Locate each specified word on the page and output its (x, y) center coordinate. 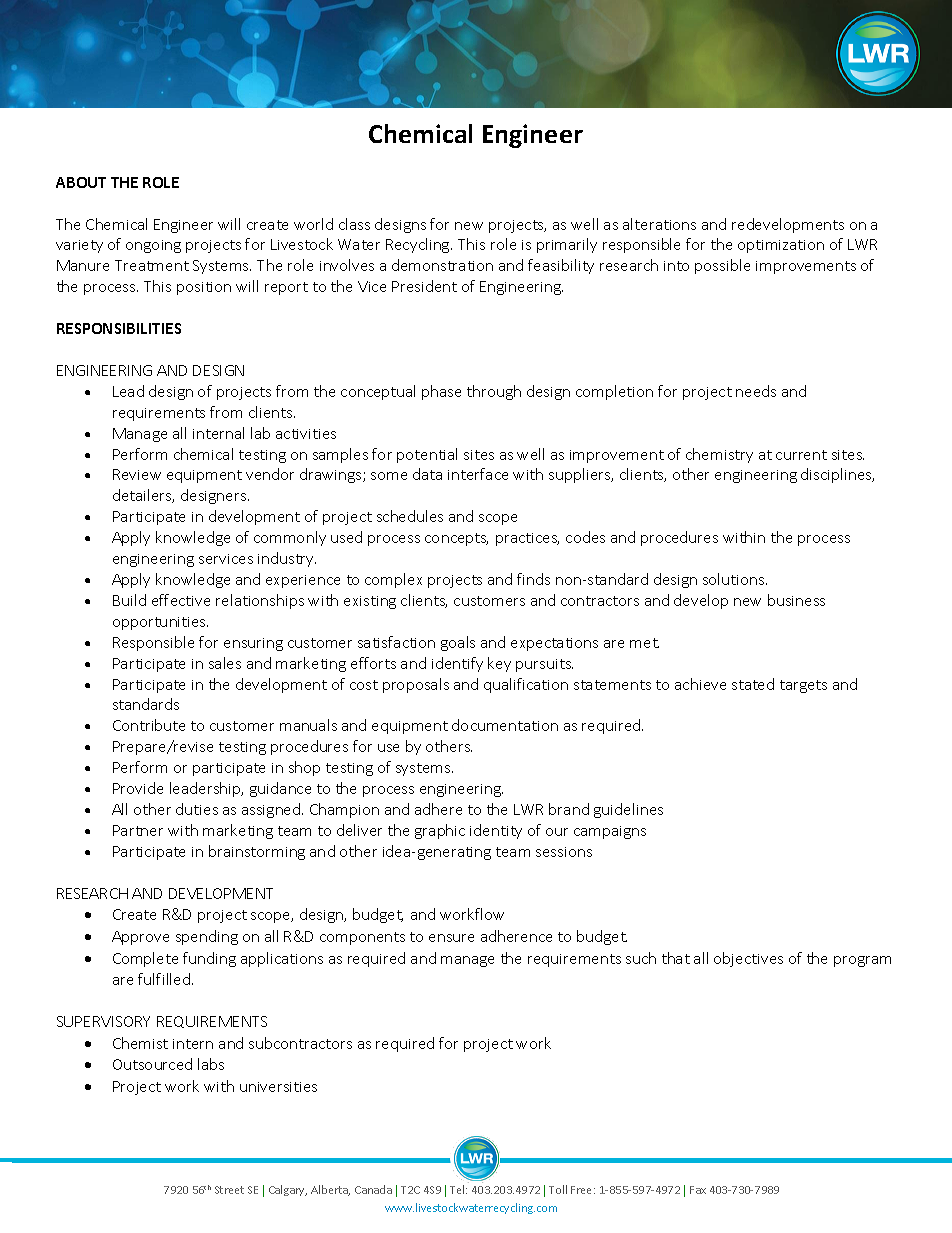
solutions (735, 579)
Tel (458, 1189)
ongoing (153, 246)
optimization (781, 246)
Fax (698, 1190)
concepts (456, 539)
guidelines (628, 810)
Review (137, 474)
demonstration (442, 265)
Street (229, 1190)
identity (496, 831)
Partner (138, 830)
